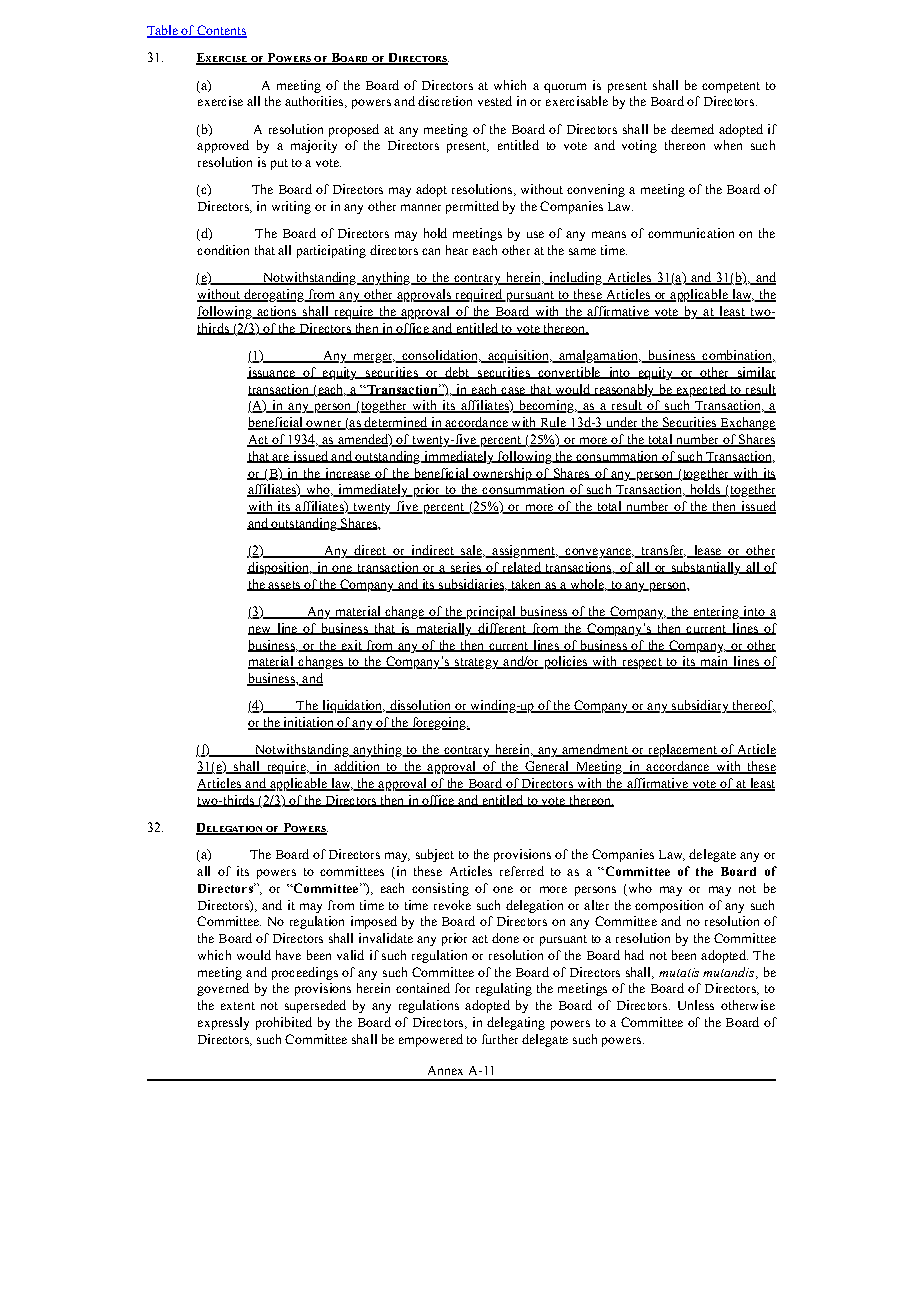  Describe the element at coordinates (221, 31) in the screenshot. I see `Contents` at that location.
